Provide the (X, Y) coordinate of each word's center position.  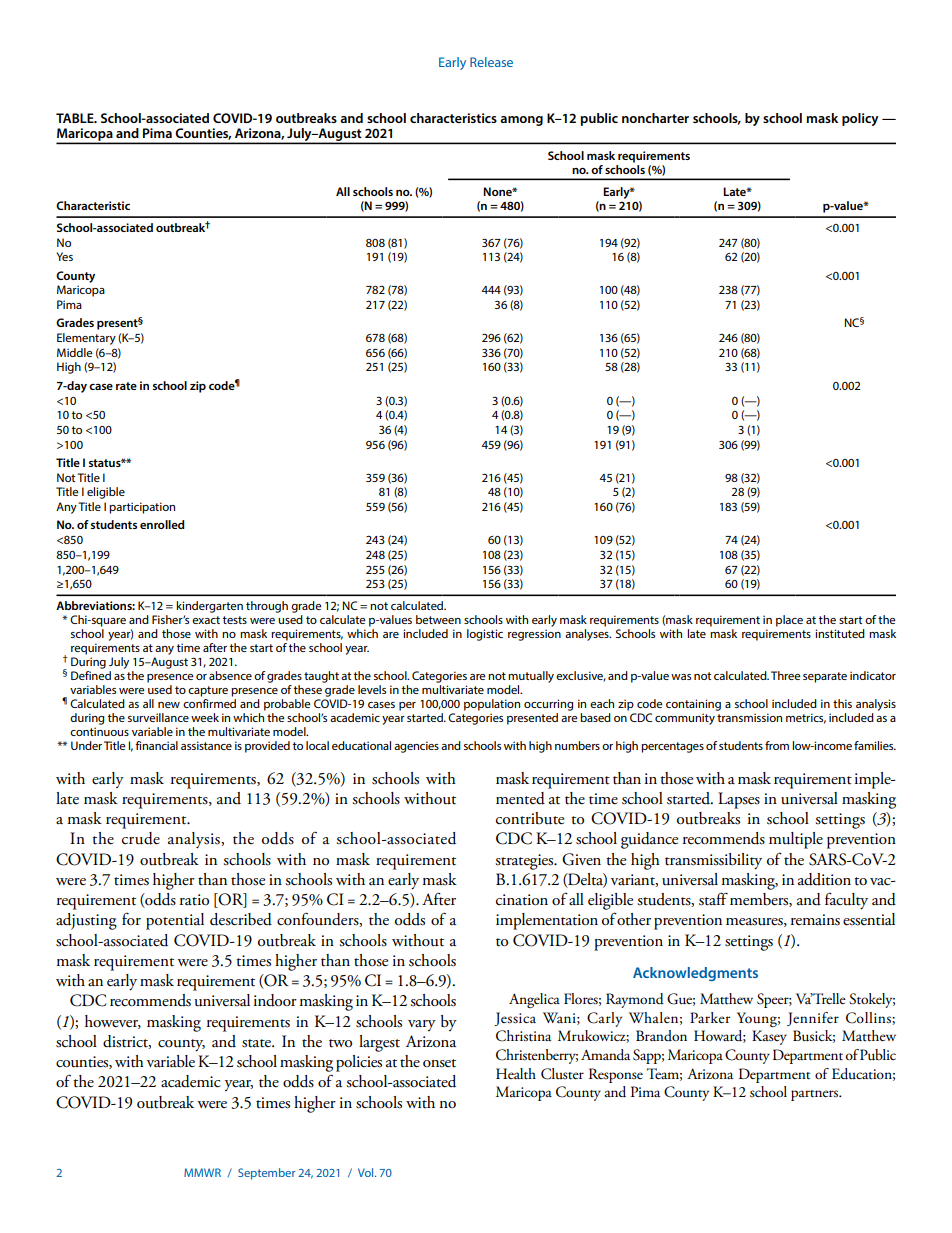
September (267, 1174)
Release (491, 62)
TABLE (76, 118)
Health (516, 1074)
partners (816, 1095)
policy (860, 119)
